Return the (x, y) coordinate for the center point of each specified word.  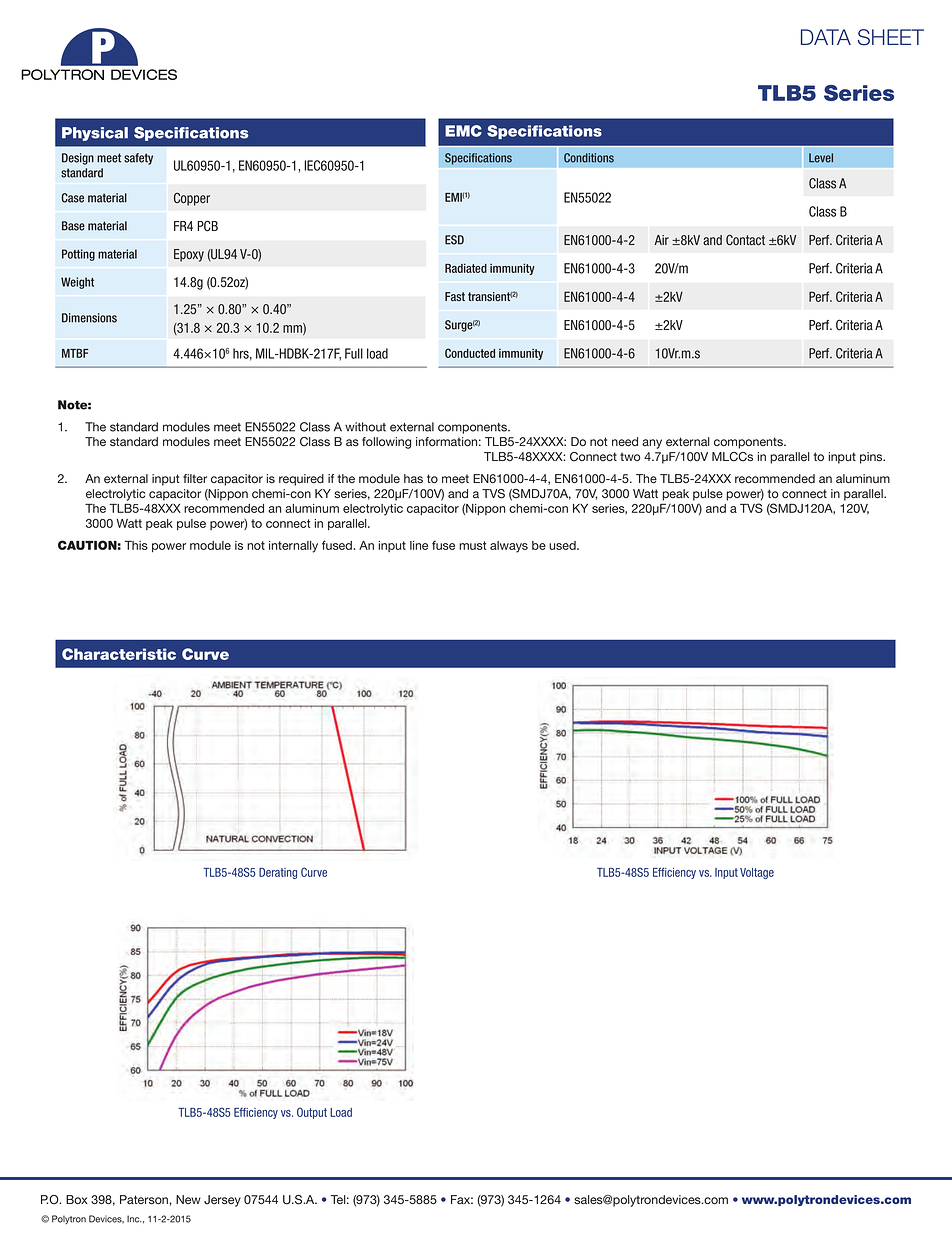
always (509, 547)
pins (872, 458)
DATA (826, 37)
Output (312, 1113)
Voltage (757, 873)
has (413, 478)
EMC (463, 131)
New (188, 1199)
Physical (95, 134)
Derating (278, 873)
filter (195, 478)
